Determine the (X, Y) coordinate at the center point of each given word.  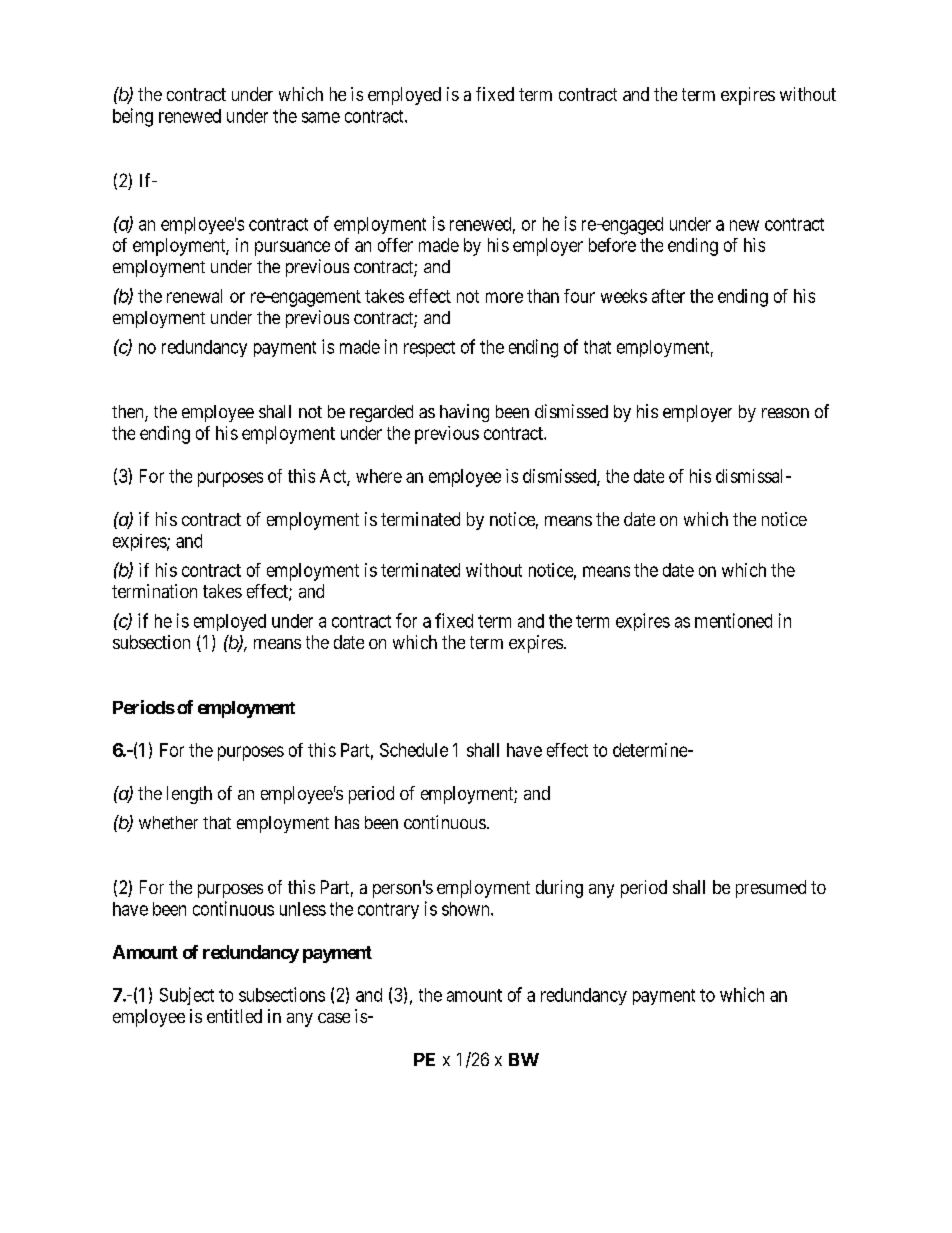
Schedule (414, 750)
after (668, 296)
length (189, 795)
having (464, 413)
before (612, 245)
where (379, 476)
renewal (194, 296)
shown (467, 909)
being (133, 117)
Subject (187, 996)
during (559, 889)
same (321, 117)
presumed (771, 889)
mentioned (733, 620)
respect (429, 349)
